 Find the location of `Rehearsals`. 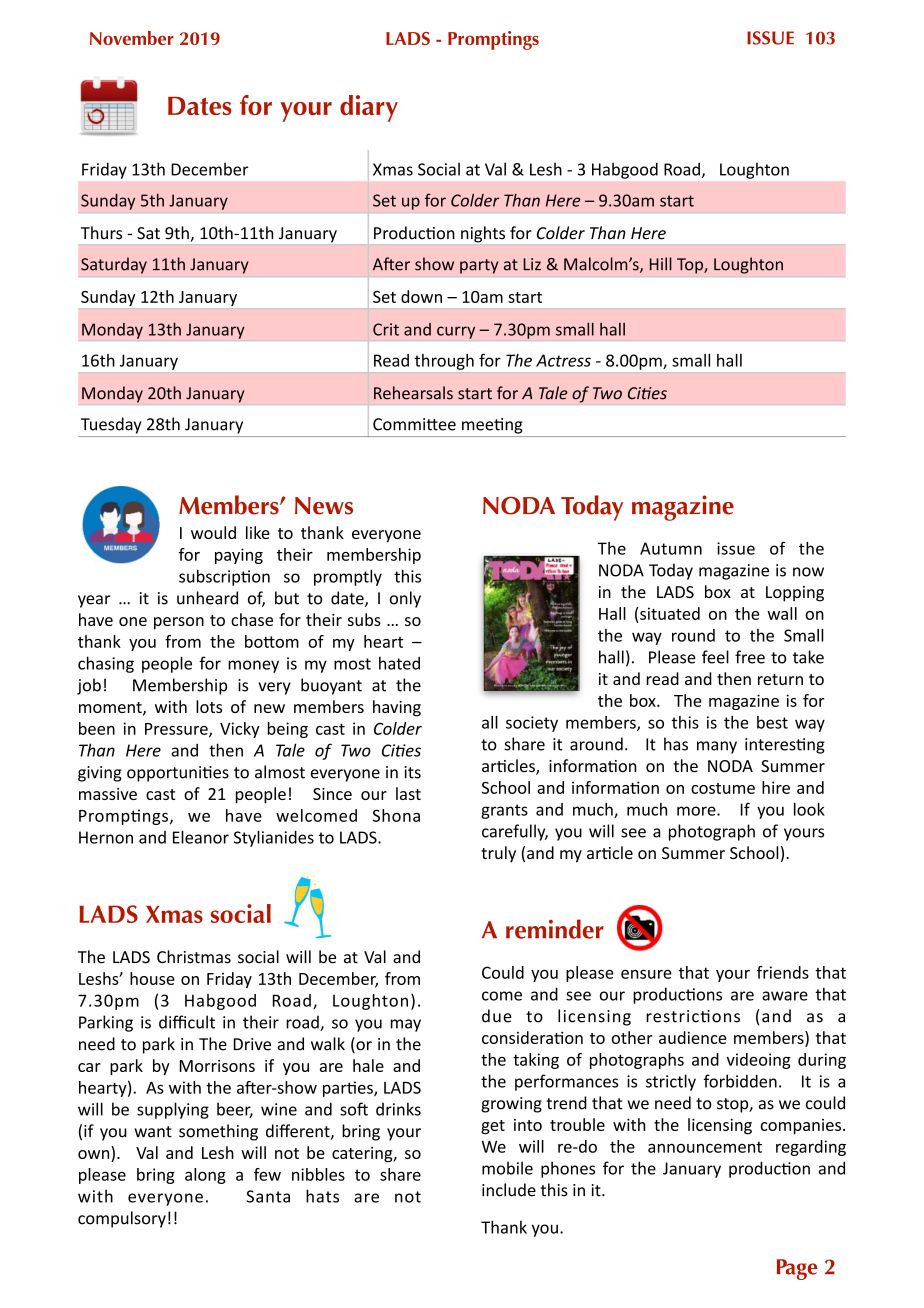

Rehearsals is located at coordinates (413, 393).
